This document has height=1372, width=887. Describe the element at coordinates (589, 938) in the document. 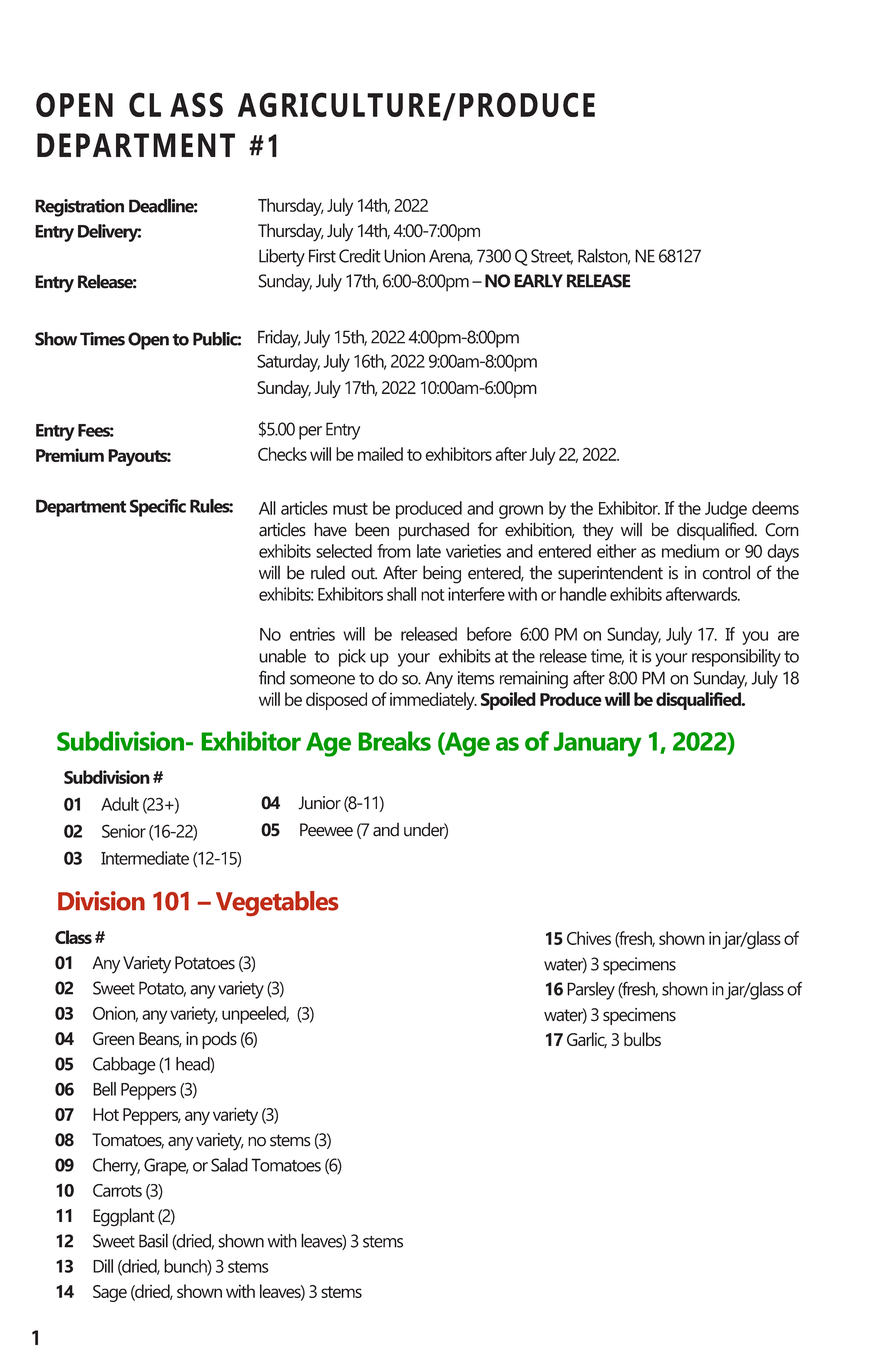

I see `Chives` at that location.
